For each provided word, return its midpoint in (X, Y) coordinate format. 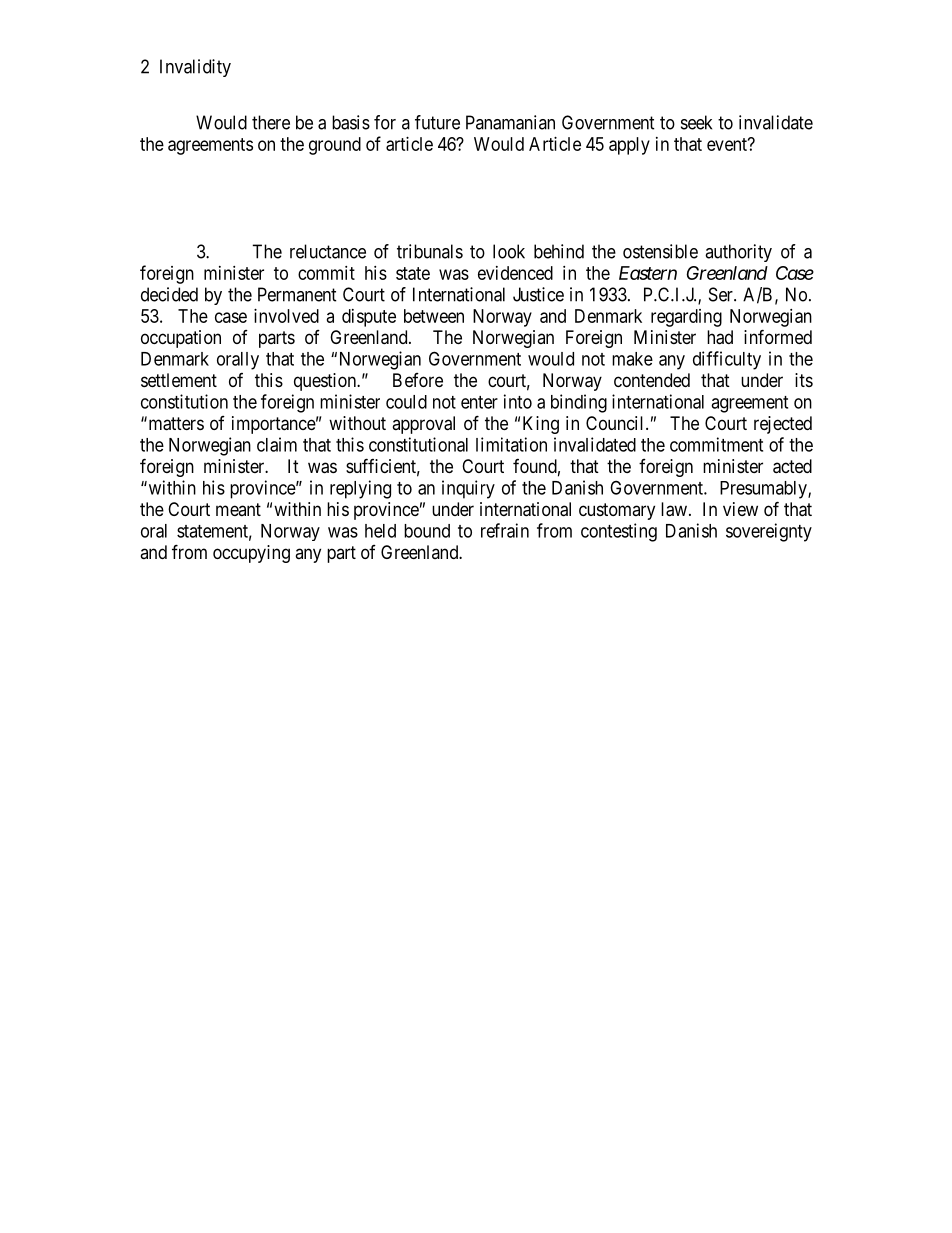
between (434, 316)
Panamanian (510, 122)
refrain (505, 530)
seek (696, 122)
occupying (251, 554)
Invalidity (195, 68)
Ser (722, 294)
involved (286, 316)
